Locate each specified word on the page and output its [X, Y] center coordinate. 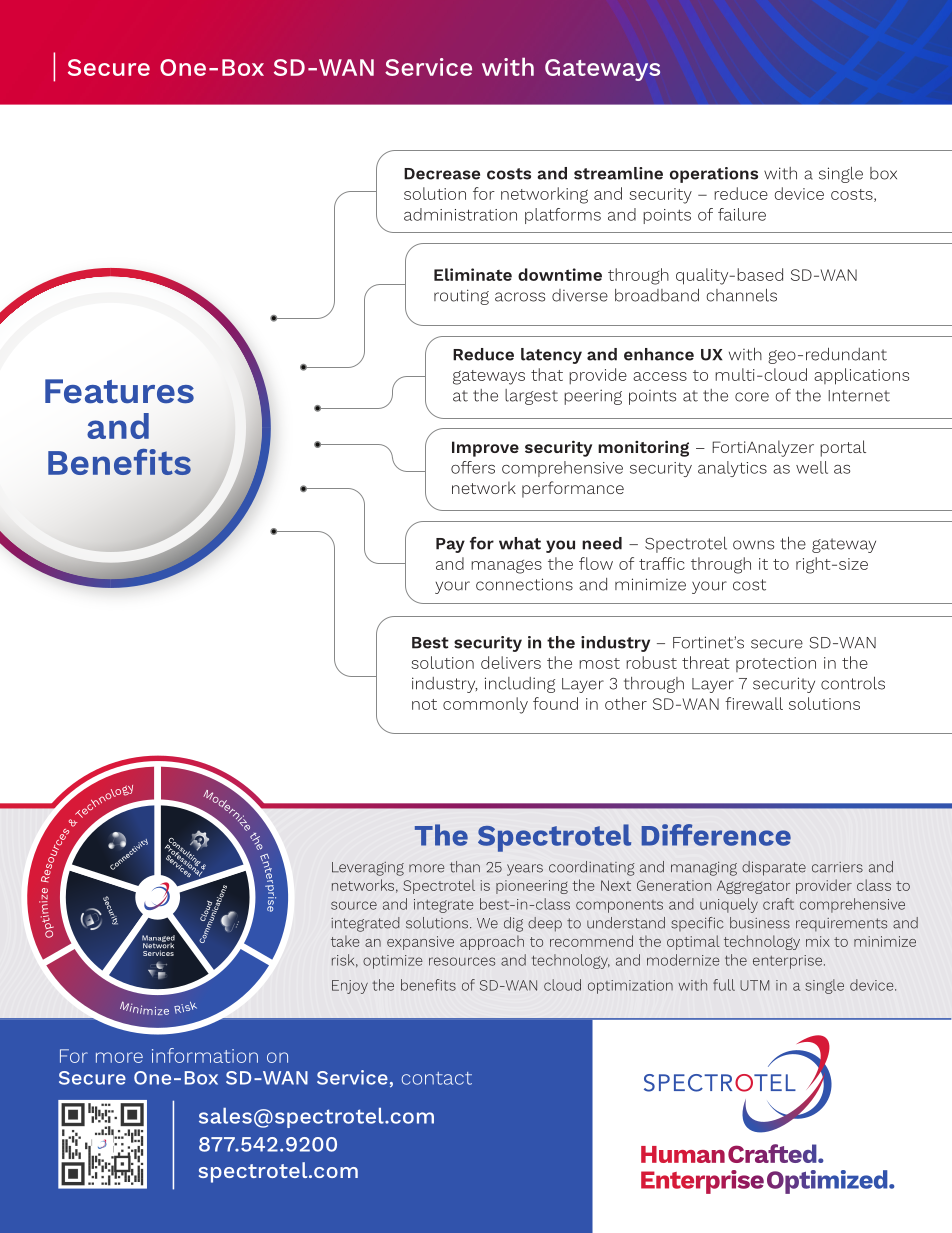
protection [776, 664]
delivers [511, 662]
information [205, 1055]
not [424, 704]
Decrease [442, 174]
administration [460, 214]
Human [683, 1154]
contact [437, 1078]
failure [742, 214]
